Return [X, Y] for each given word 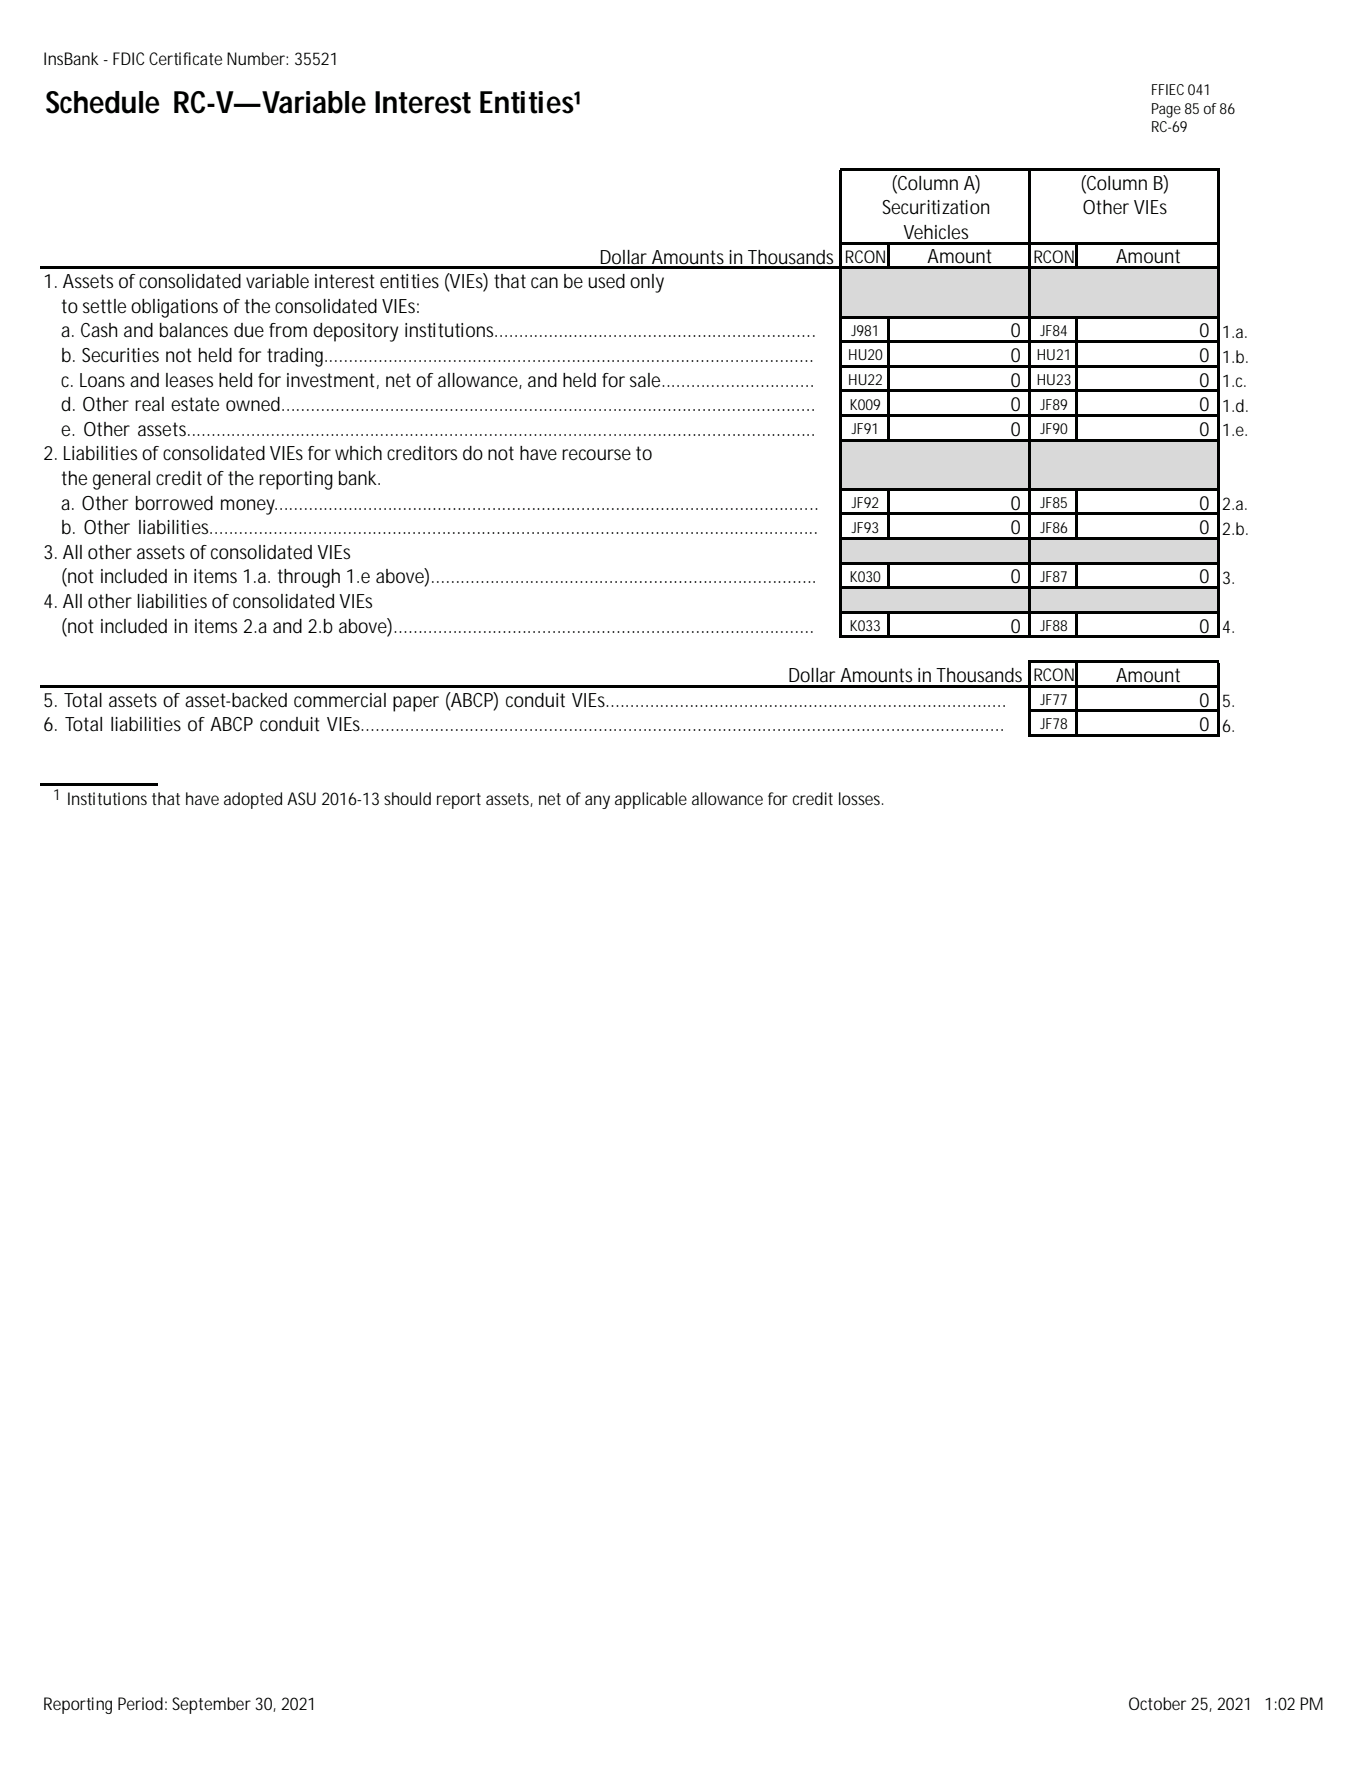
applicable [651, 800]
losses [861, 798]
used [606, 281]
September [211, 1705]
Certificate [185, 58]
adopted [253, 800]
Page [1166, 110]
